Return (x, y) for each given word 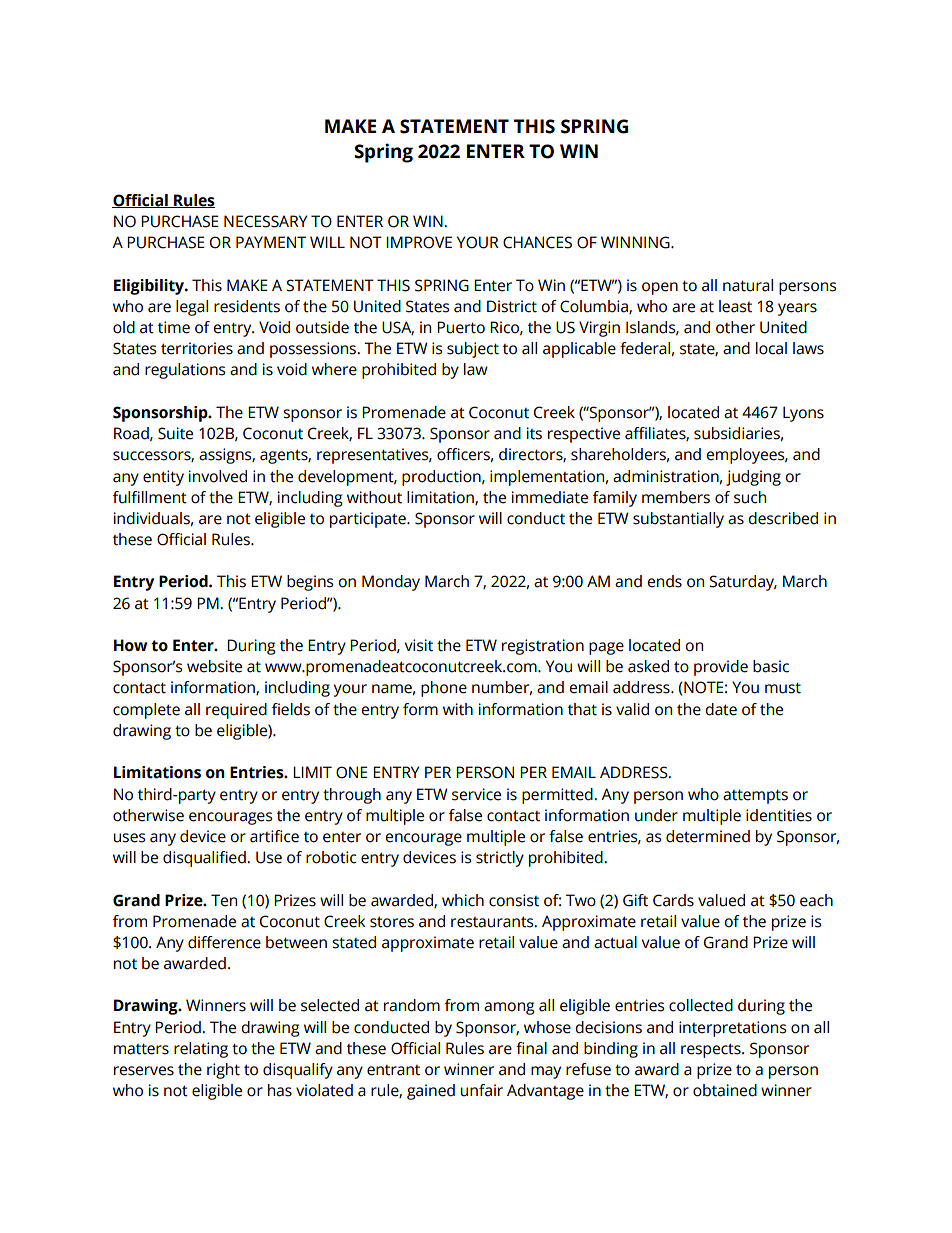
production (442, 478)
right (223, 1071)
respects (712, 1050)
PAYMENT (271, 242)
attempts (755, 796)
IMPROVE (419, 242)
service (476, 794)
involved (218, 476)
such (750, 497)
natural (748, 285)
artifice (274, 836)
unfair (481, 1090)
